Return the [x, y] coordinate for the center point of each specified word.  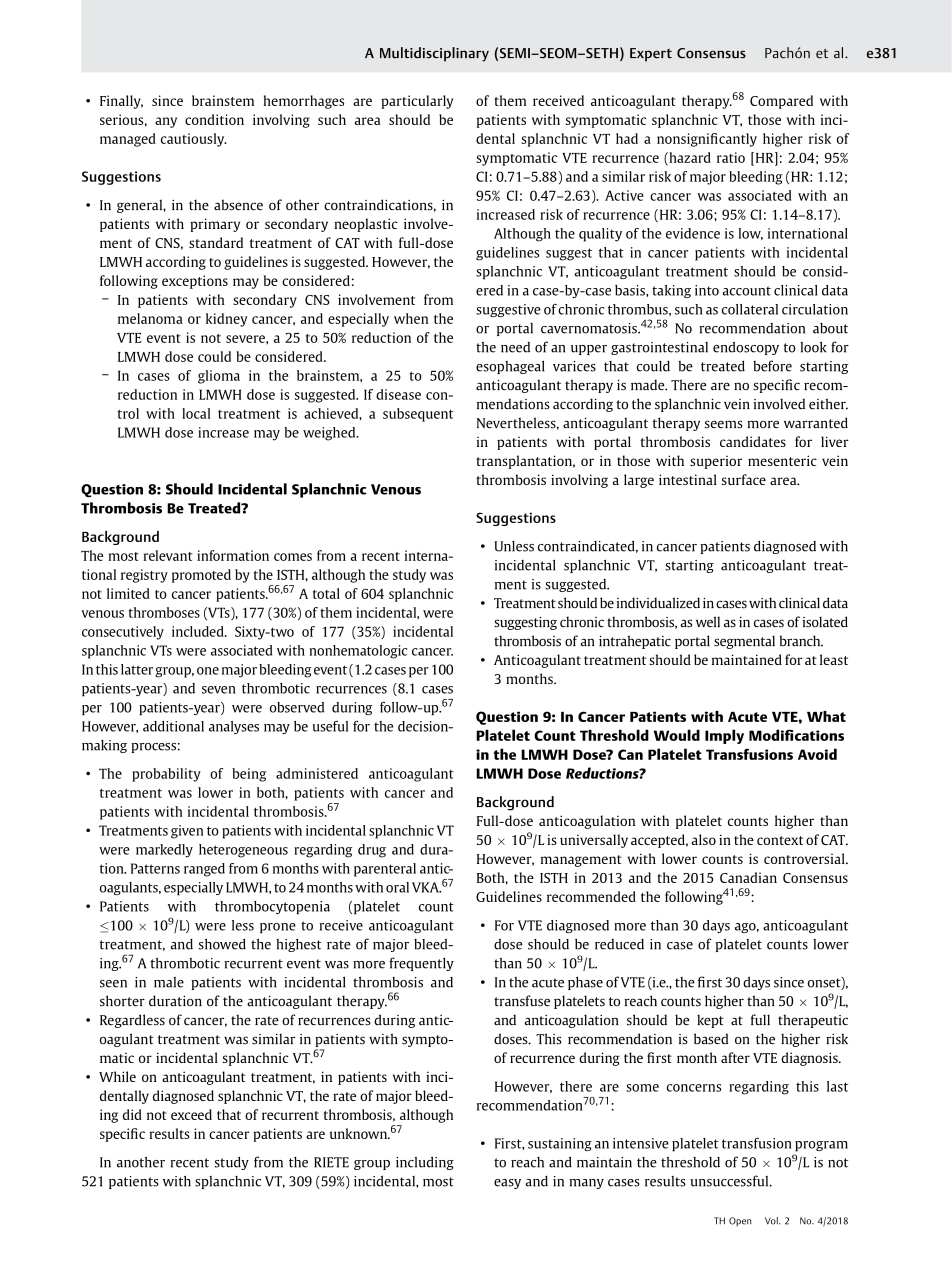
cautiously [194, 140]
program [821, 1146]
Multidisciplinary [434, 54]
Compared [781, 102]
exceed [191, 1114]
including [425, 1163]
